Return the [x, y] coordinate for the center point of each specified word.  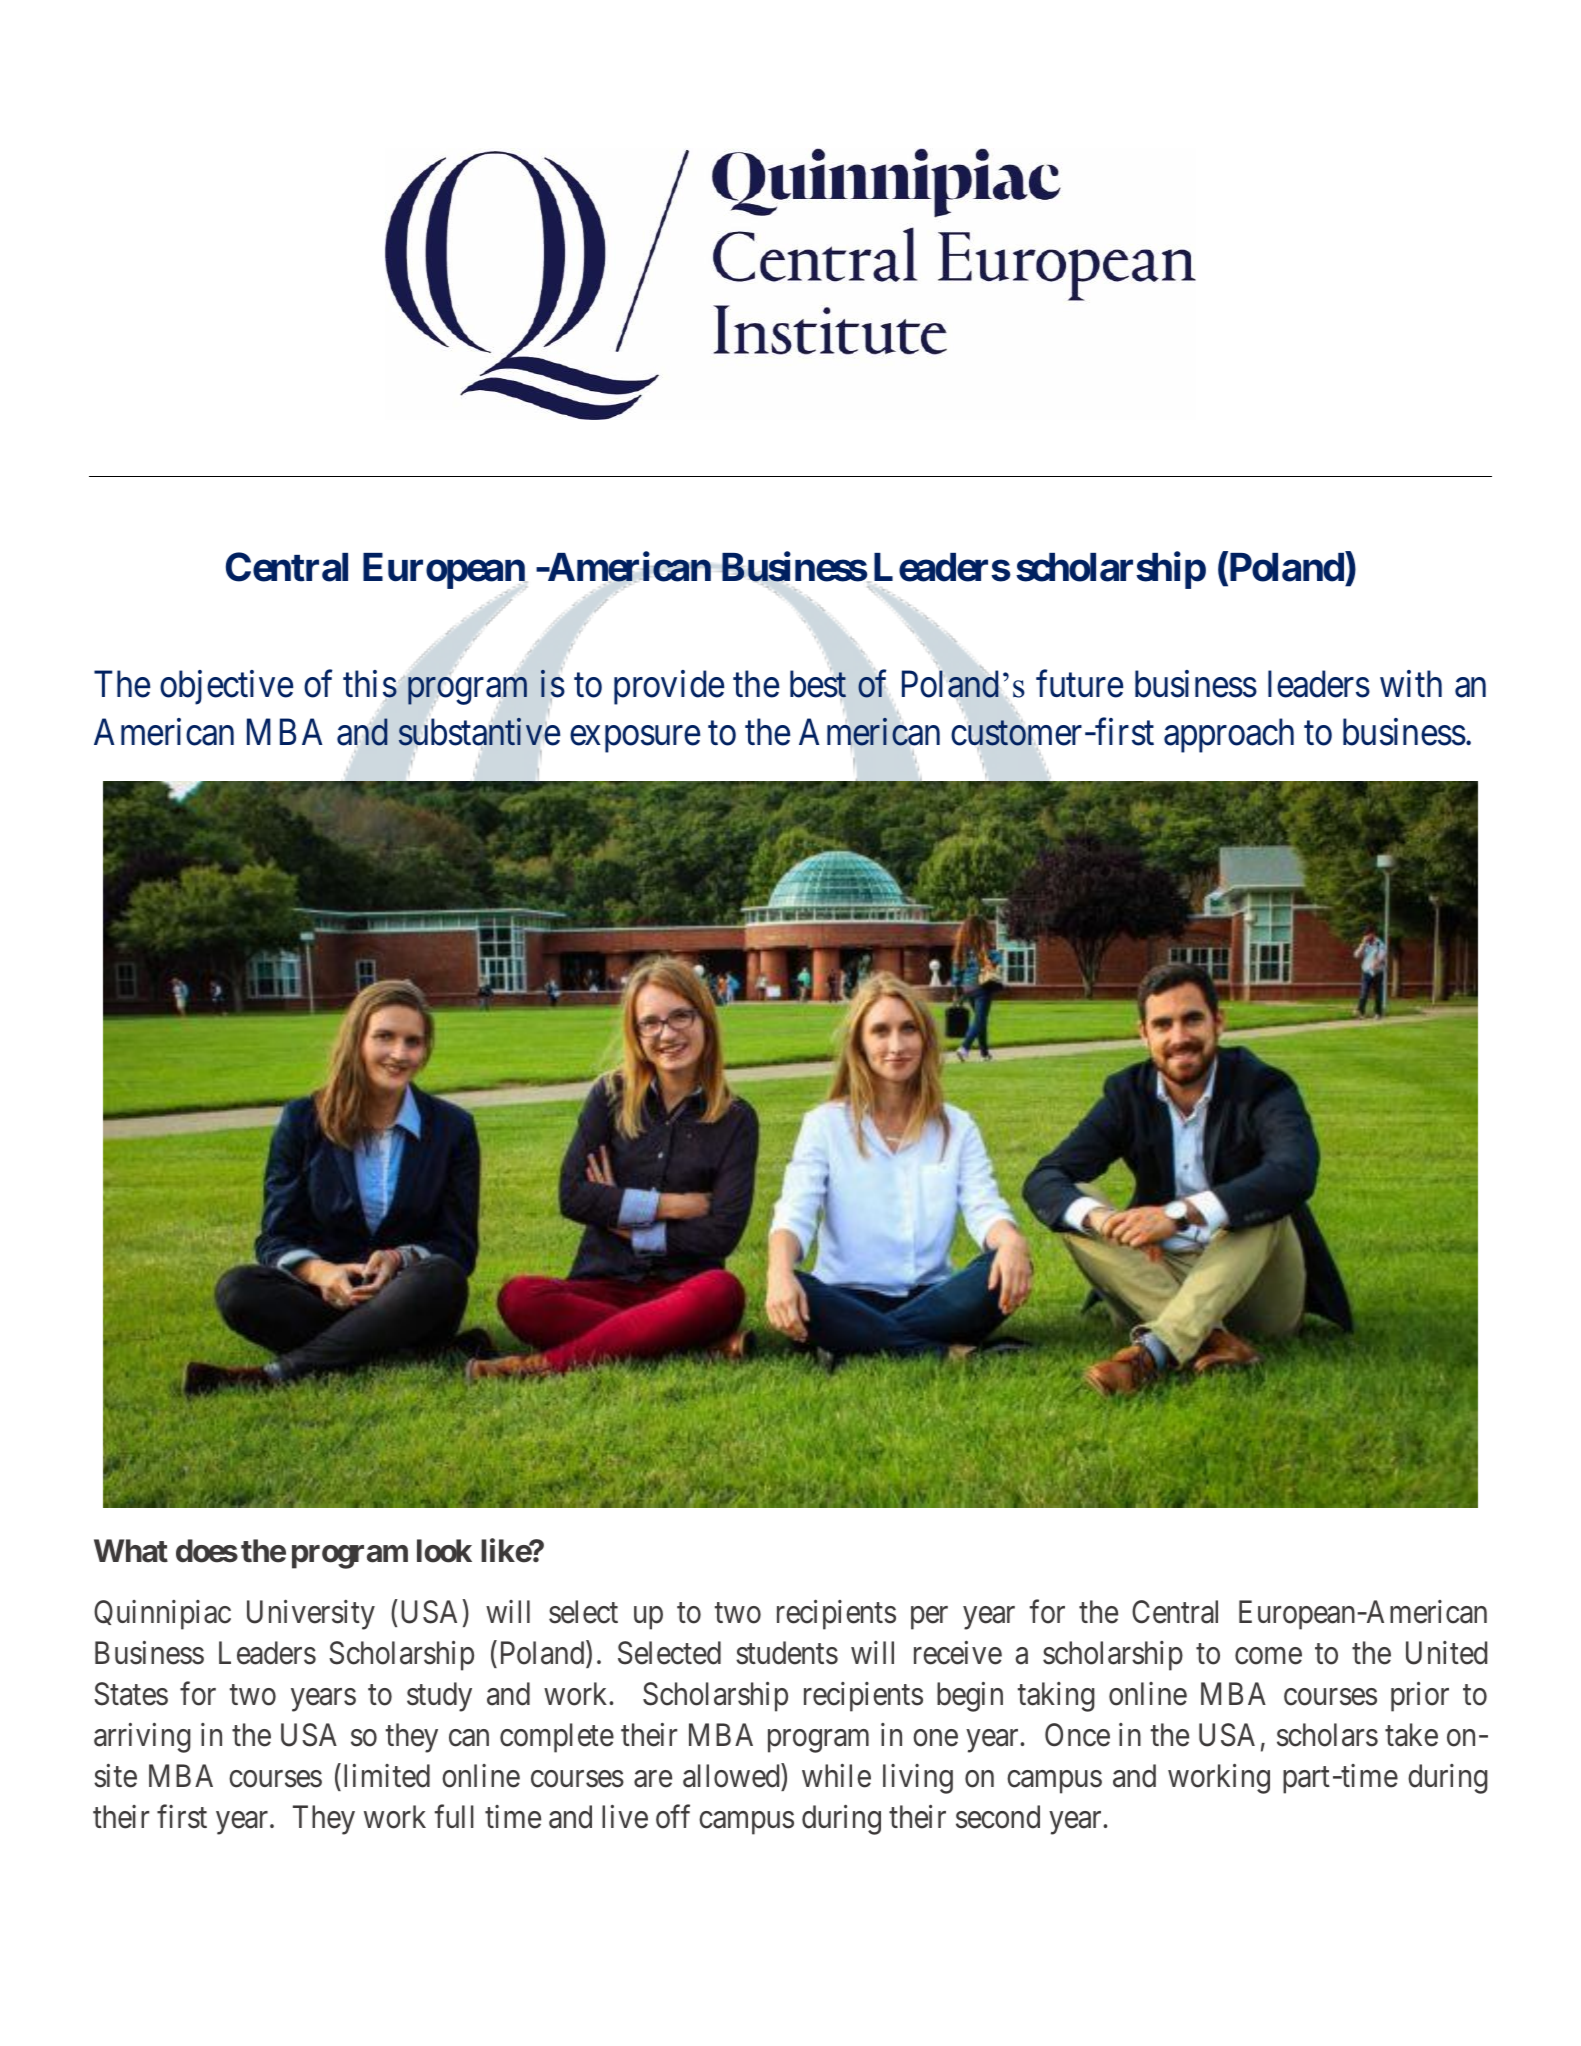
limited [387, 1776]
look [444, 1551]
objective [226, 688]
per [929, 1618]
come [1268, 1656]
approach [1229, 735]
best [818, 686]
